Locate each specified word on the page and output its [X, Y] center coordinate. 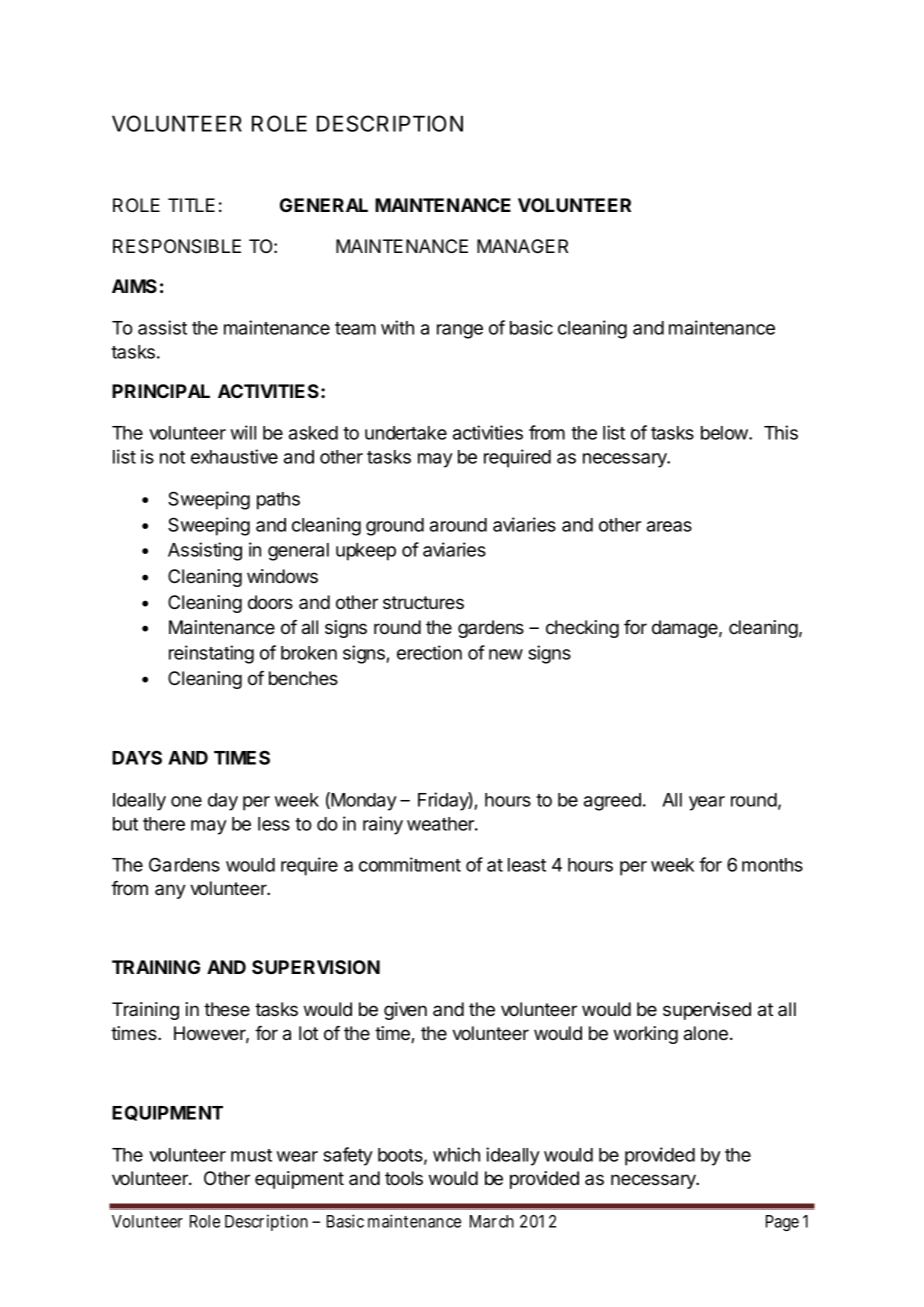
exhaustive [234, 456]
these [227, 1009]
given [405, 1011]
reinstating [211, 654]
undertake [406, 433]
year [707, 803]
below [725, 433]
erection [429, 652]
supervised [707, 1011]
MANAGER [522, 246]
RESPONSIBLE [177, 246]
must [251, 1155]
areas [669, 526]
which [456, 1154]
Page [782, 1223]
